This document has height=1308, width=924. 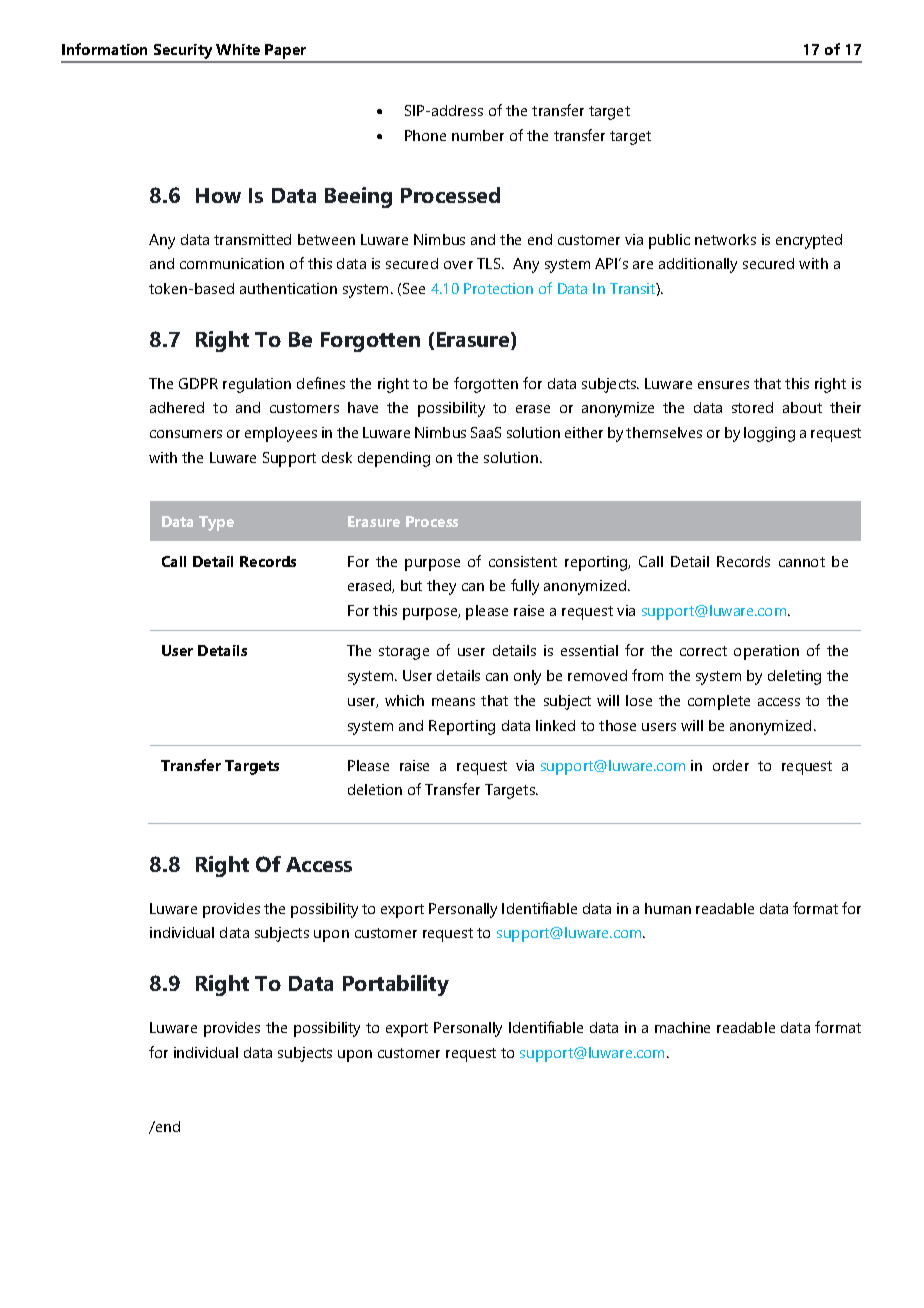 I want to click on consistent, so click(x=523, y=561).
